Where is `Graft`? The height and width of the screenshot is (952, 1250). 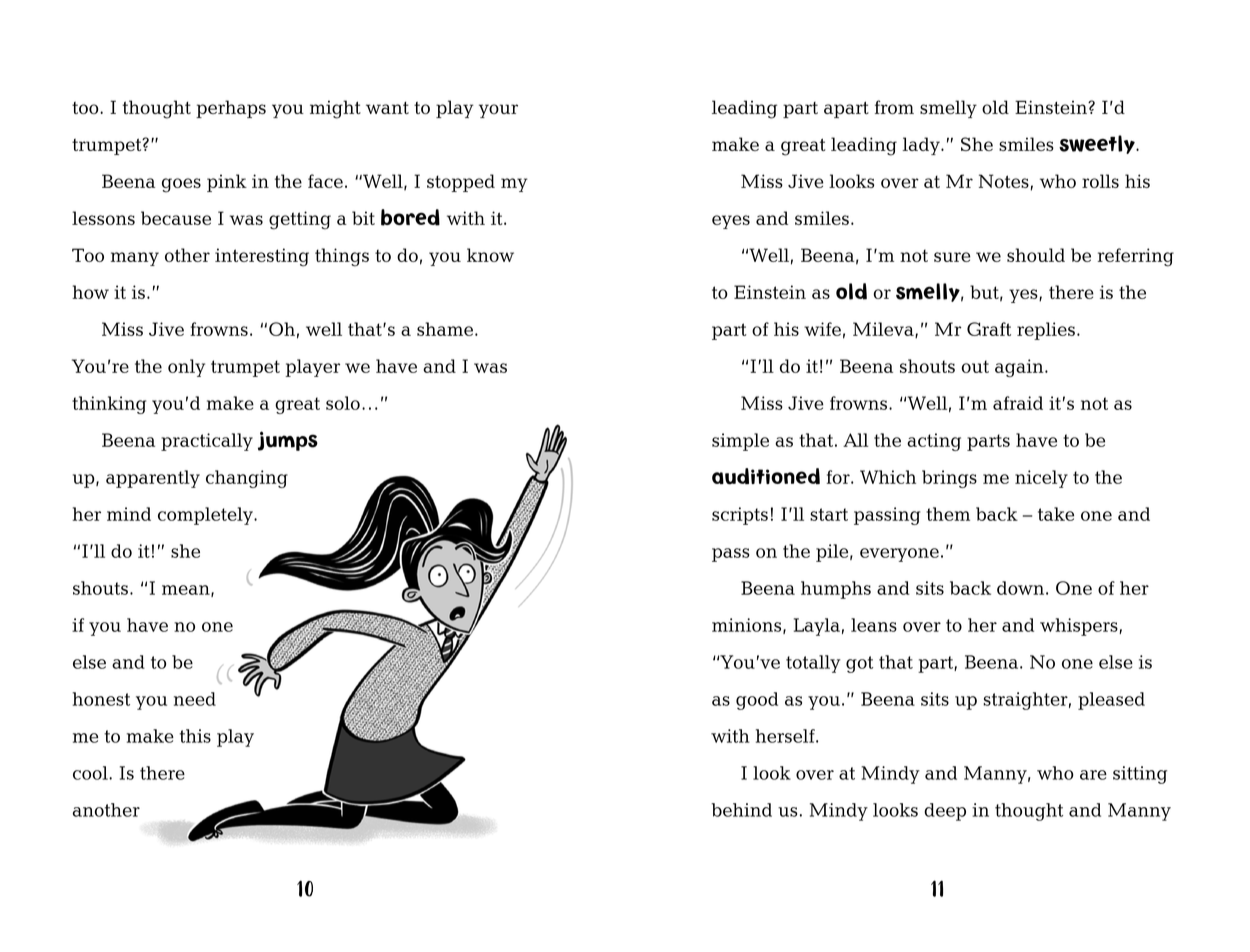
Graft is located at coordinates (989, 329).
